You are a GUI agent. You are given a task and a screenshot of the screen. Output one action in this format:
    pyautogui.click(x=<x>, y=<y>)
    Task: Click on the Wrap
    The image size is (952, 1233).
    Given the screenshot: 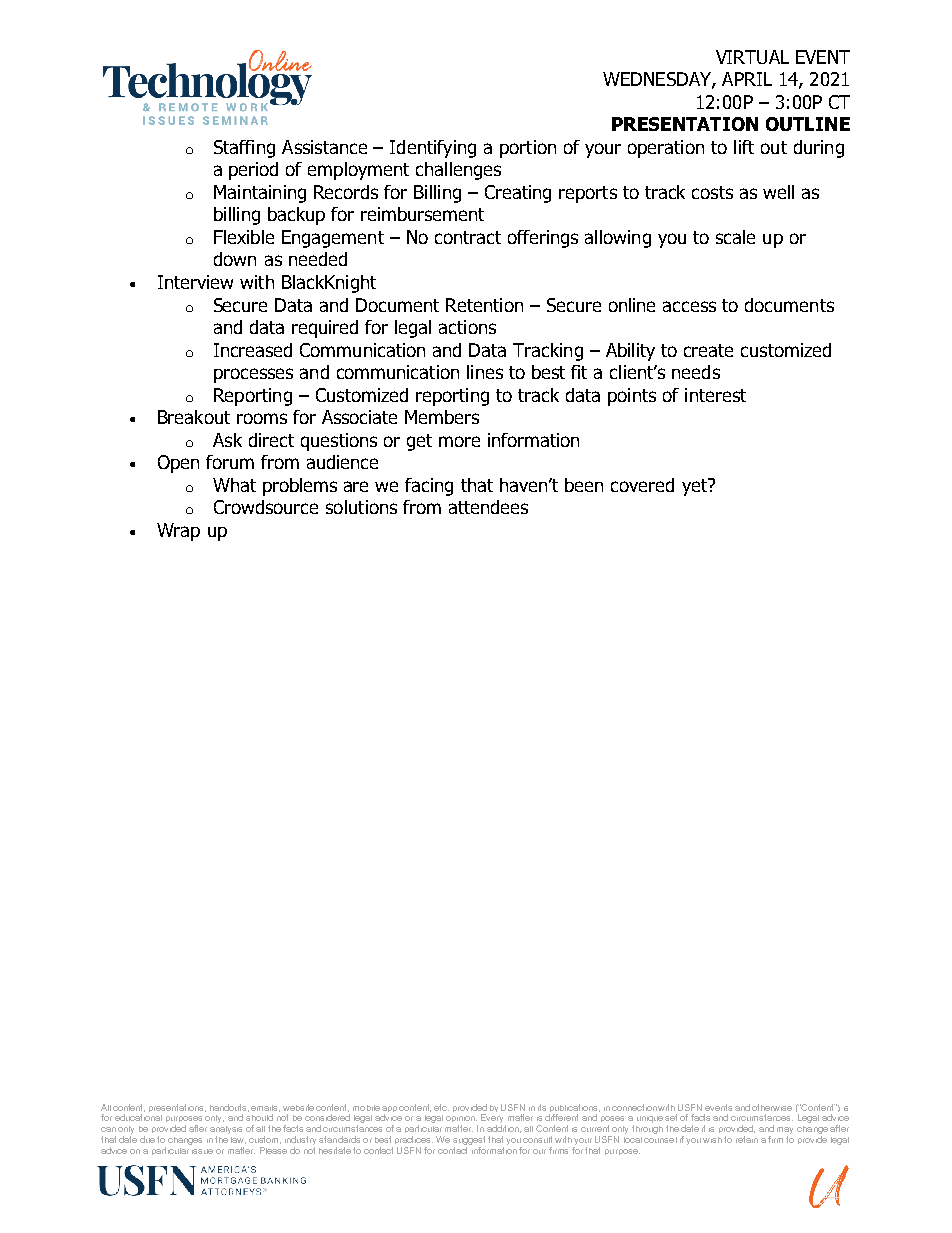 What is the action you would take?
    pyautogui.click(x=178, y=532)
